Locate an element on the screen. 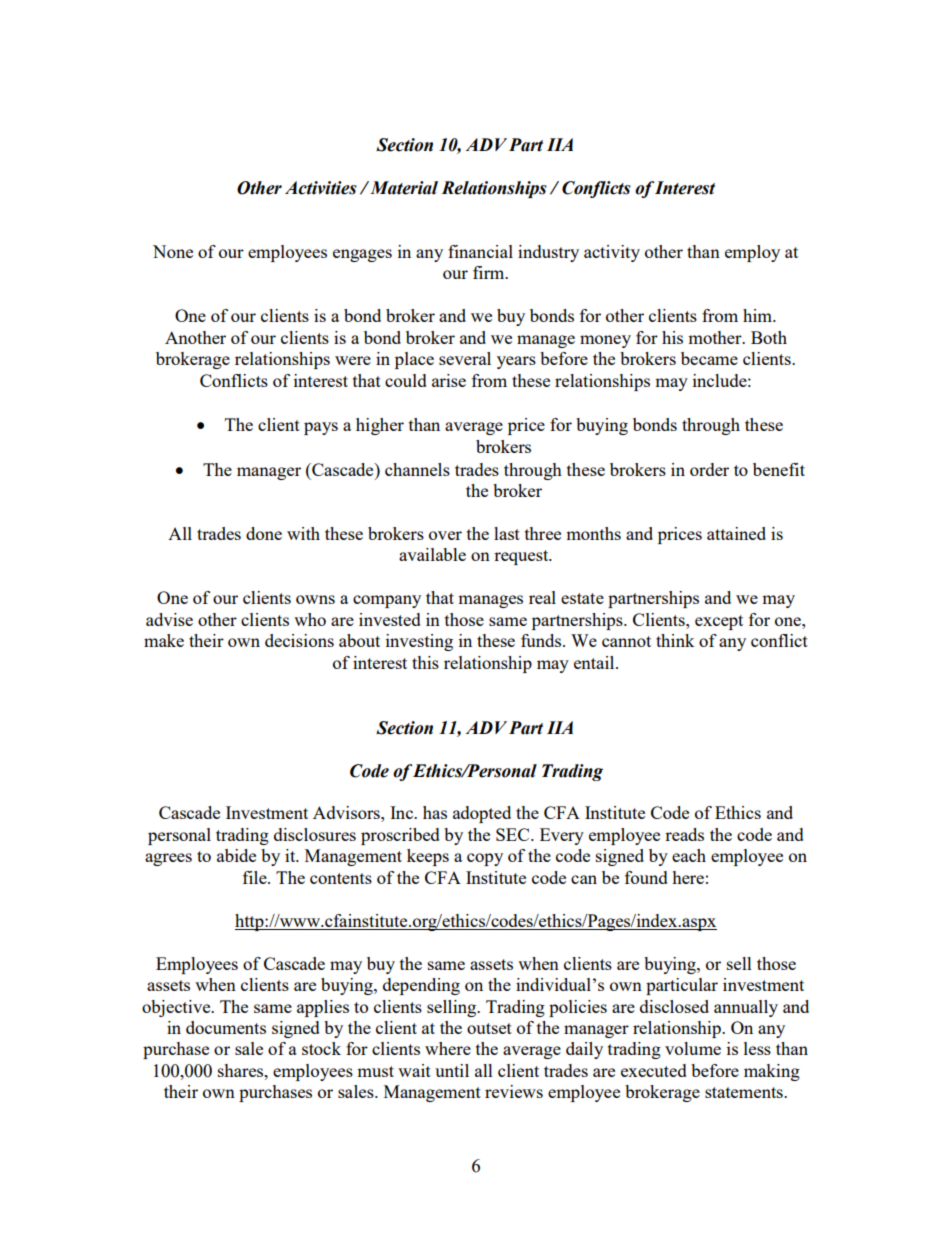 This screenshot has height=1233, width=952. abide is located at coordinates (236, 855).
